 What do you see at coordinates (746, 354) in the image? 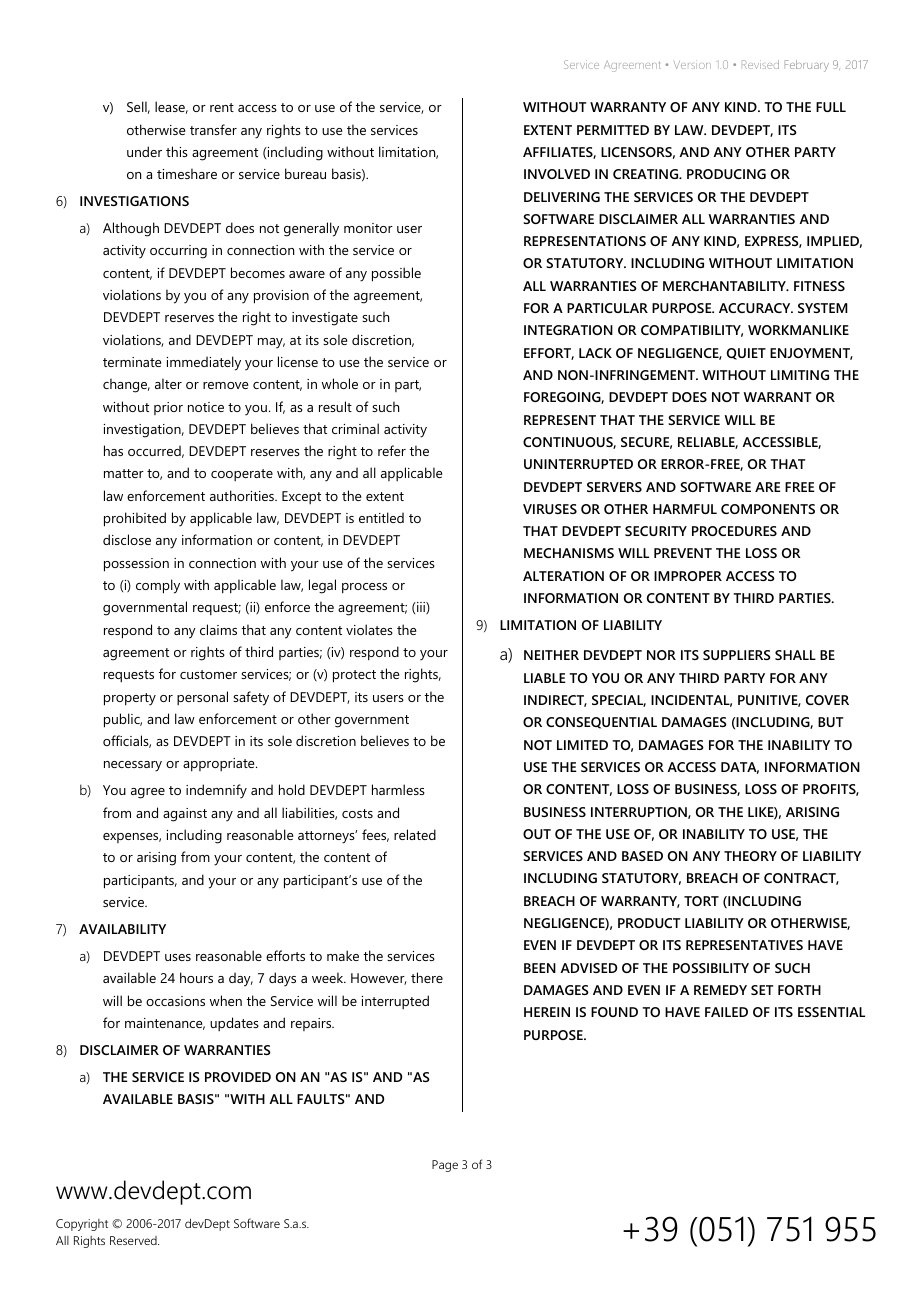
I see `QUIET` at bounding box center [746, 354].
